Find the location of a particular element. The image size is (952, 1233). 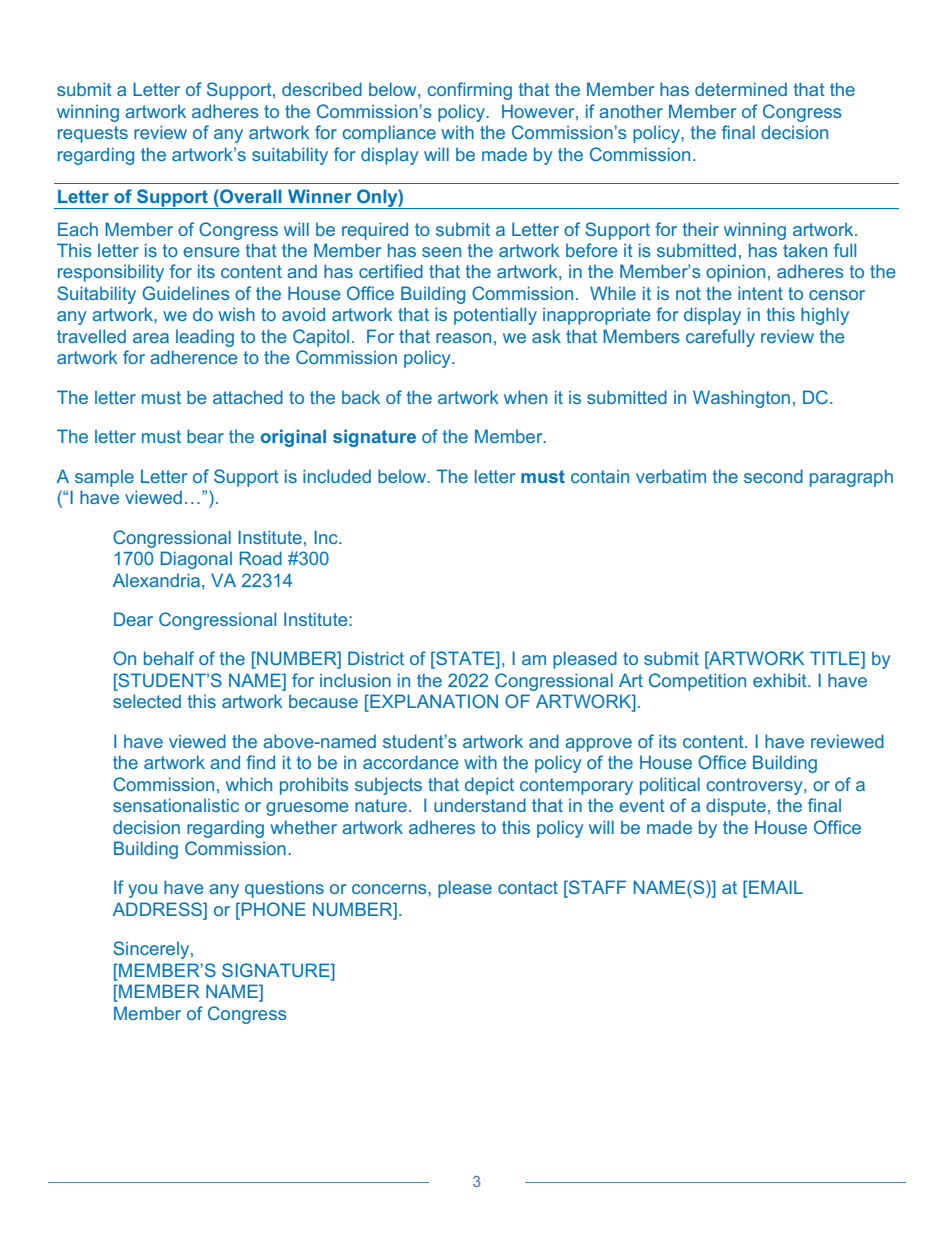

included is located at coordinates (337, 476).
